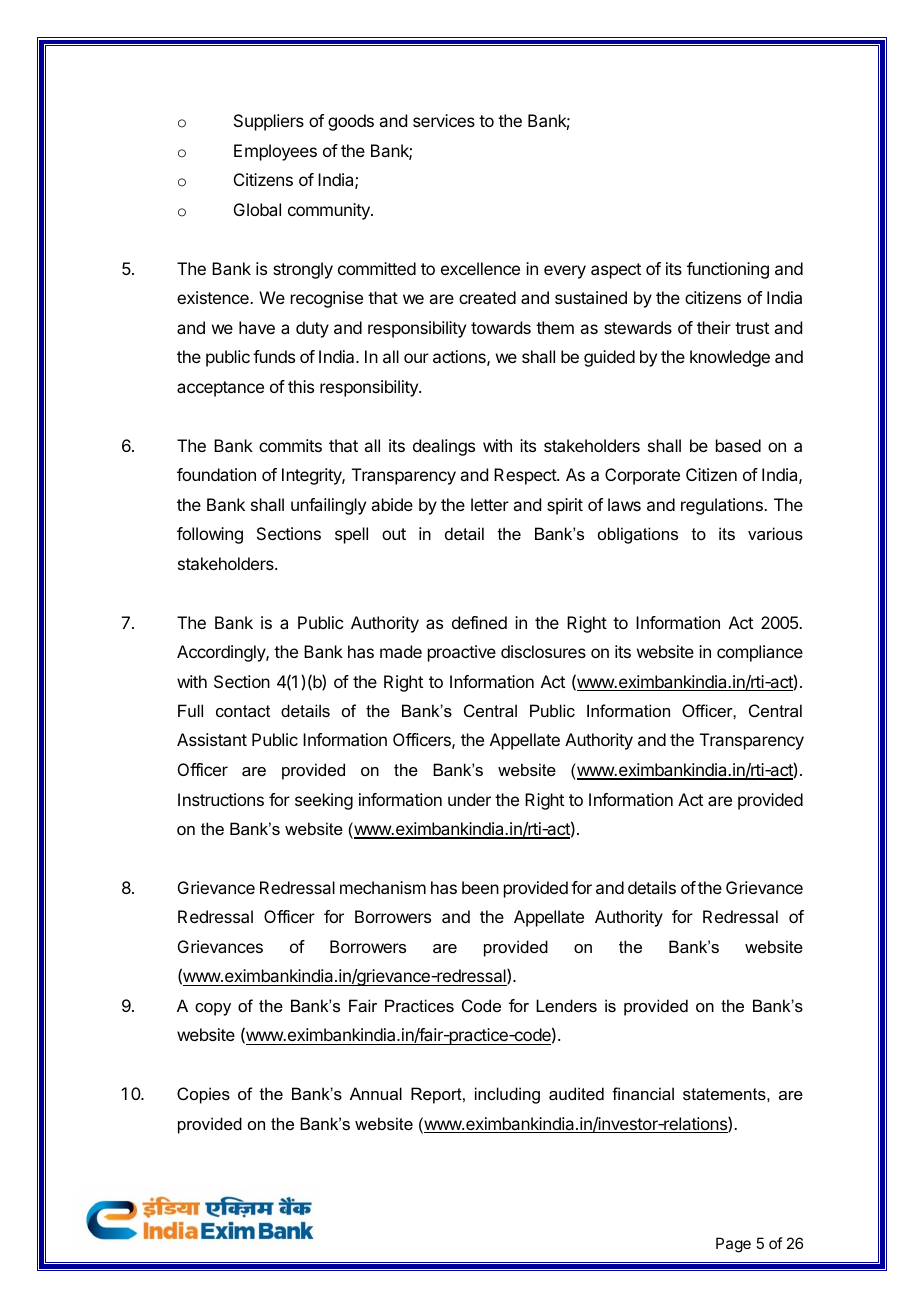  I want to click on services, so click(444, 120).
